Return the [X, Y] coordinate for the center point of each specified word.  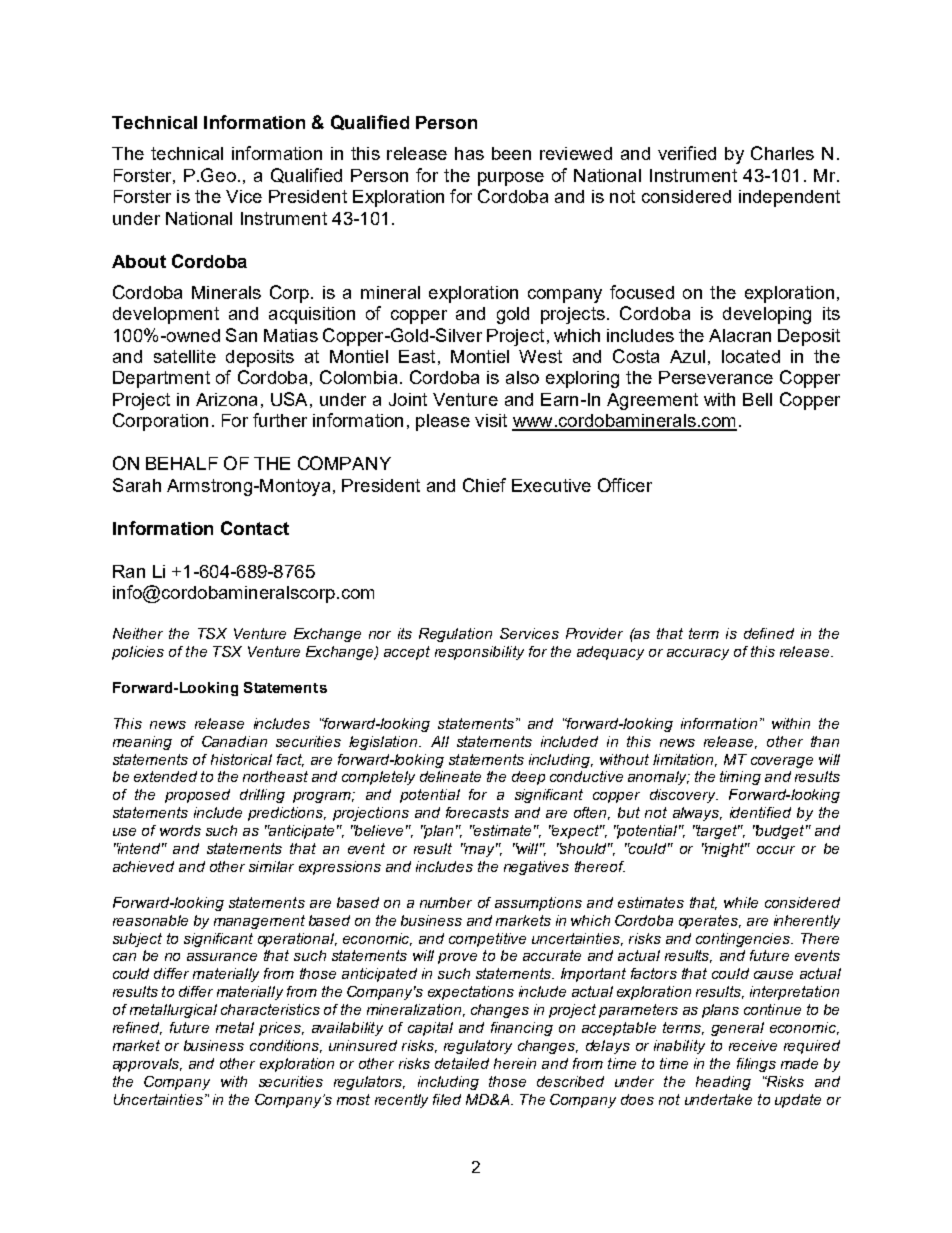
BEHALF [182, 463]
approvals [147, 1065]
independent [789, 198]
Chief [484, 485]
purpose [511, 179]
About [139, 261]
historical [241, 759]
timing [740, 778]
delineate [450, 776]
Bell [757, 399]
